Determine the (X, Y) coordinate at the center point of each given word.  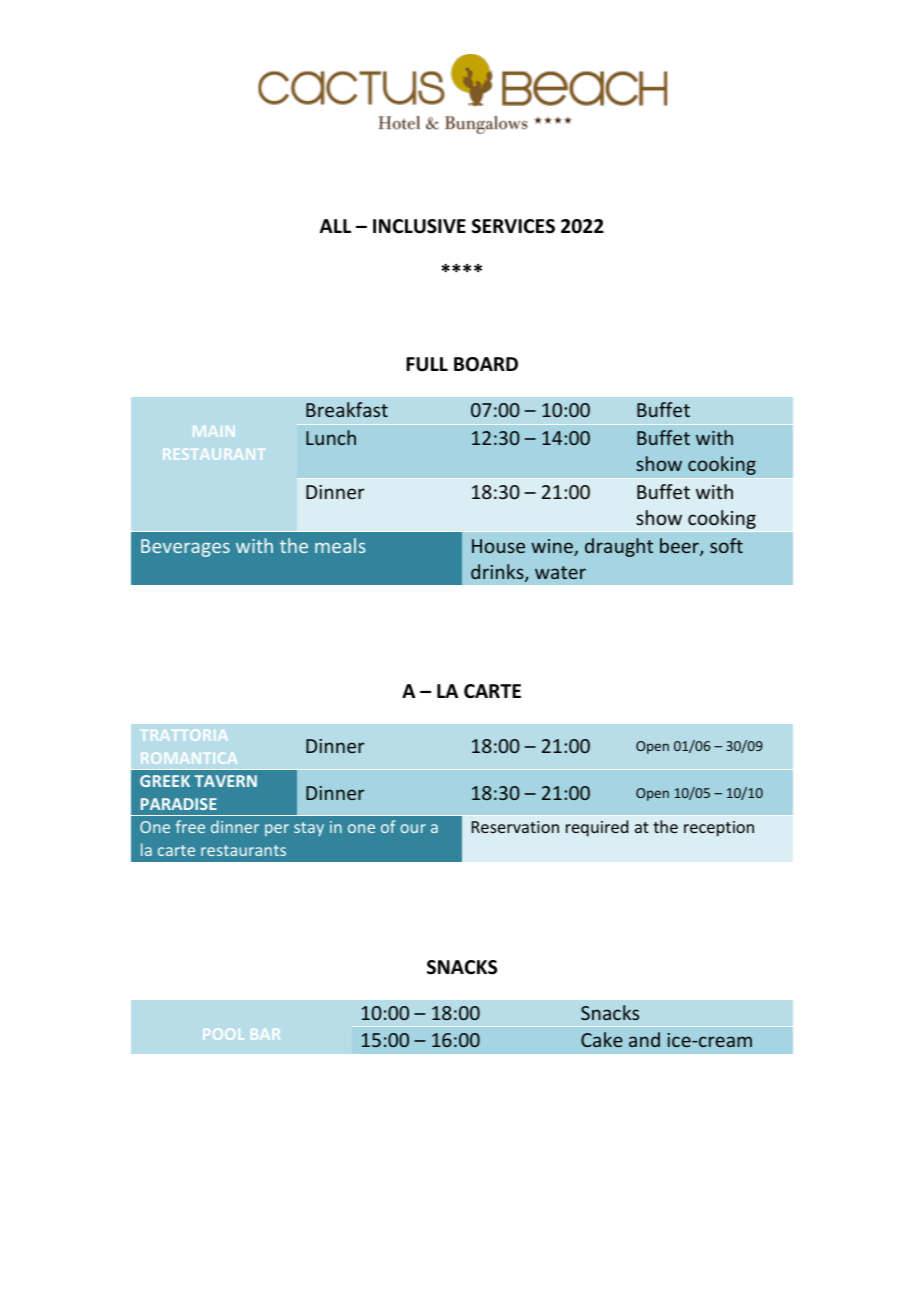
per (277, 830)
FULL (427, 364)
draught (619, 547)
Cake (602, 1039)
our (413, 828)
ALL (335, 226)
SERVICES (513, 226)
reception (719, 829)
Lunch (331, 437)
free (190, 826)
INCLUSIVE (419, 226)
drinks (498, 573)
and (644, 1039)
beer (680, 547)
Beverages (185, 548)
